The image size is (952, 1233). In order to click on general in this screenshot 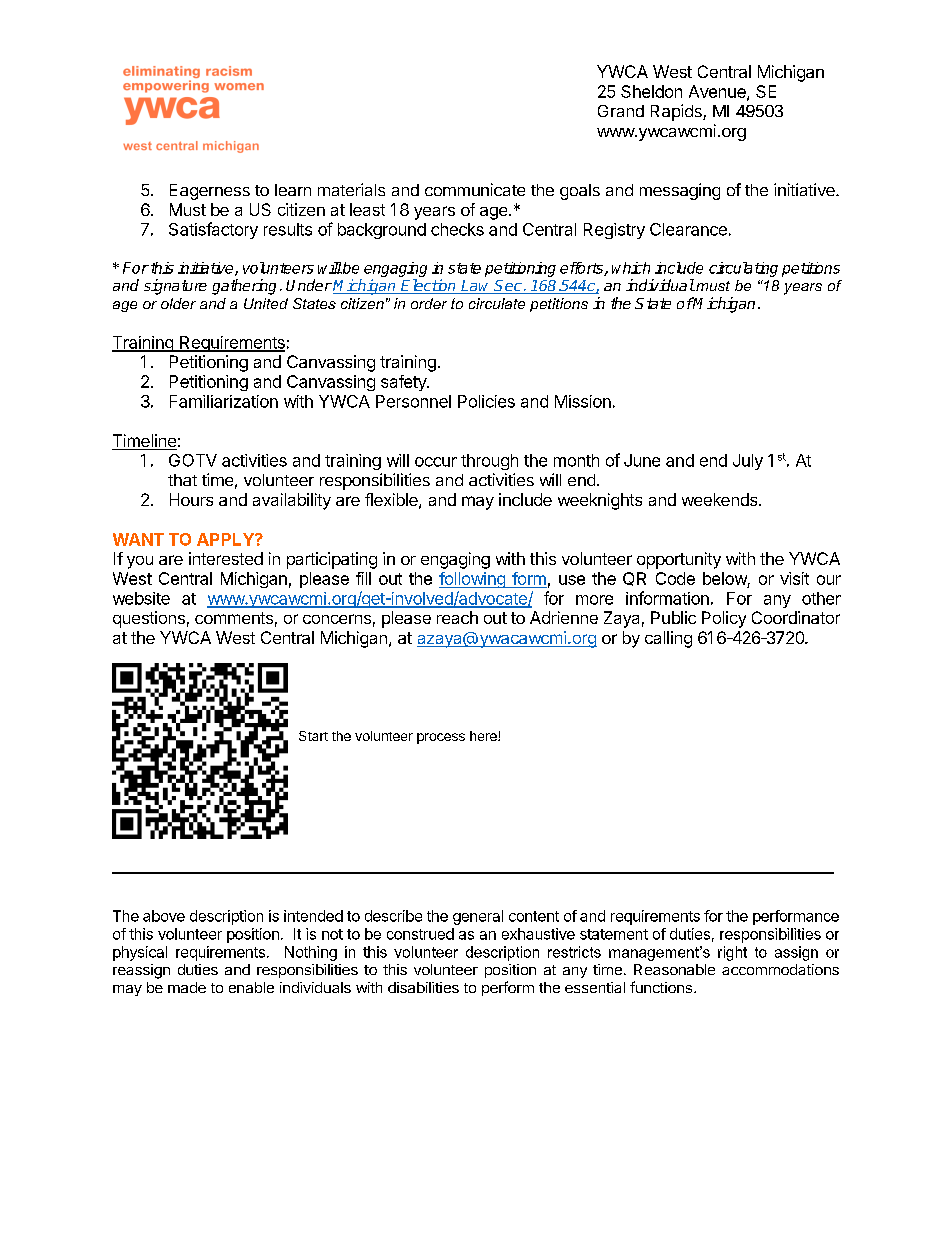, I will do `click(478, 917)`.
